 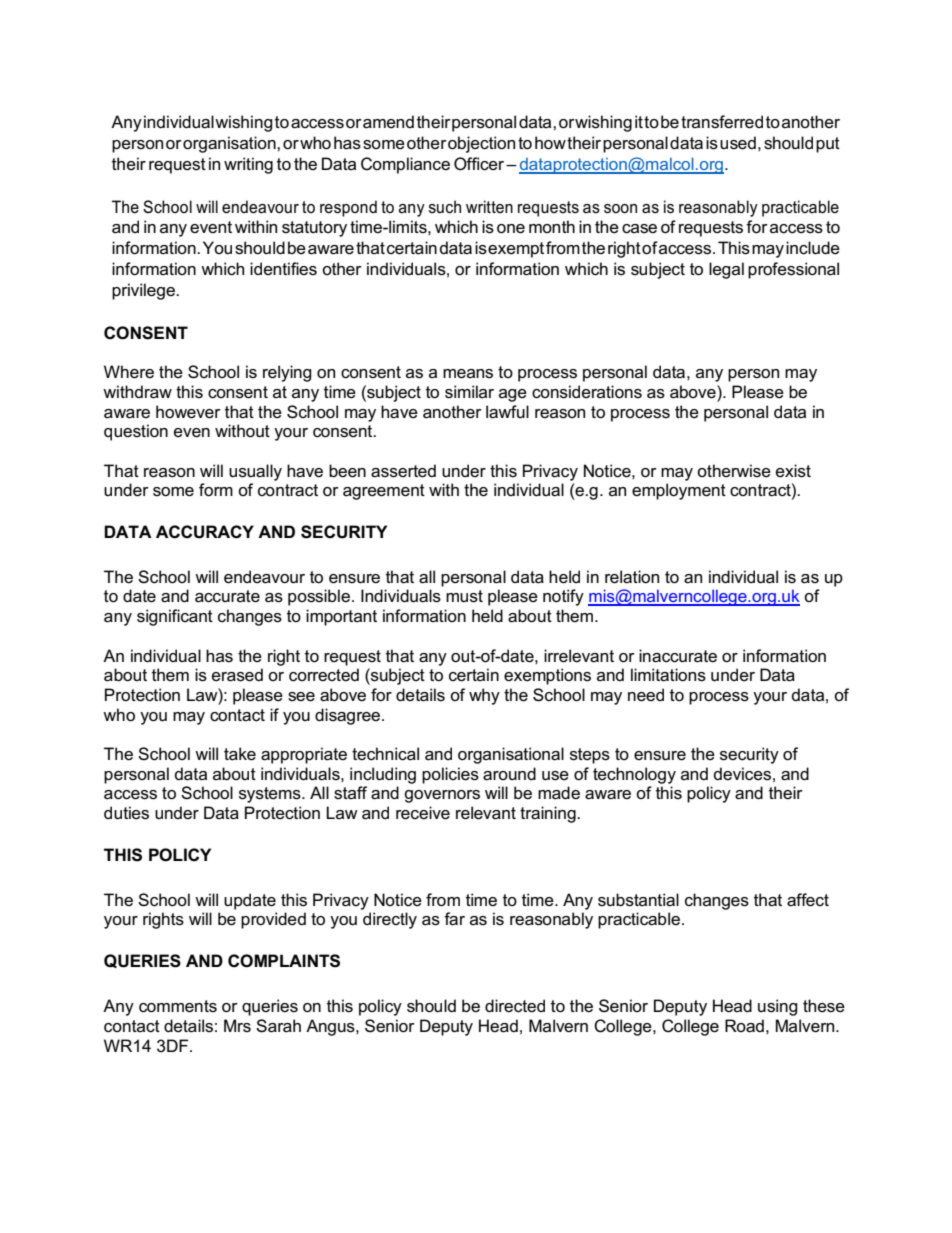 What do you see at coordinates (639, 229) in the screenshot?
I see `case` at bounding box center [639, 229].
